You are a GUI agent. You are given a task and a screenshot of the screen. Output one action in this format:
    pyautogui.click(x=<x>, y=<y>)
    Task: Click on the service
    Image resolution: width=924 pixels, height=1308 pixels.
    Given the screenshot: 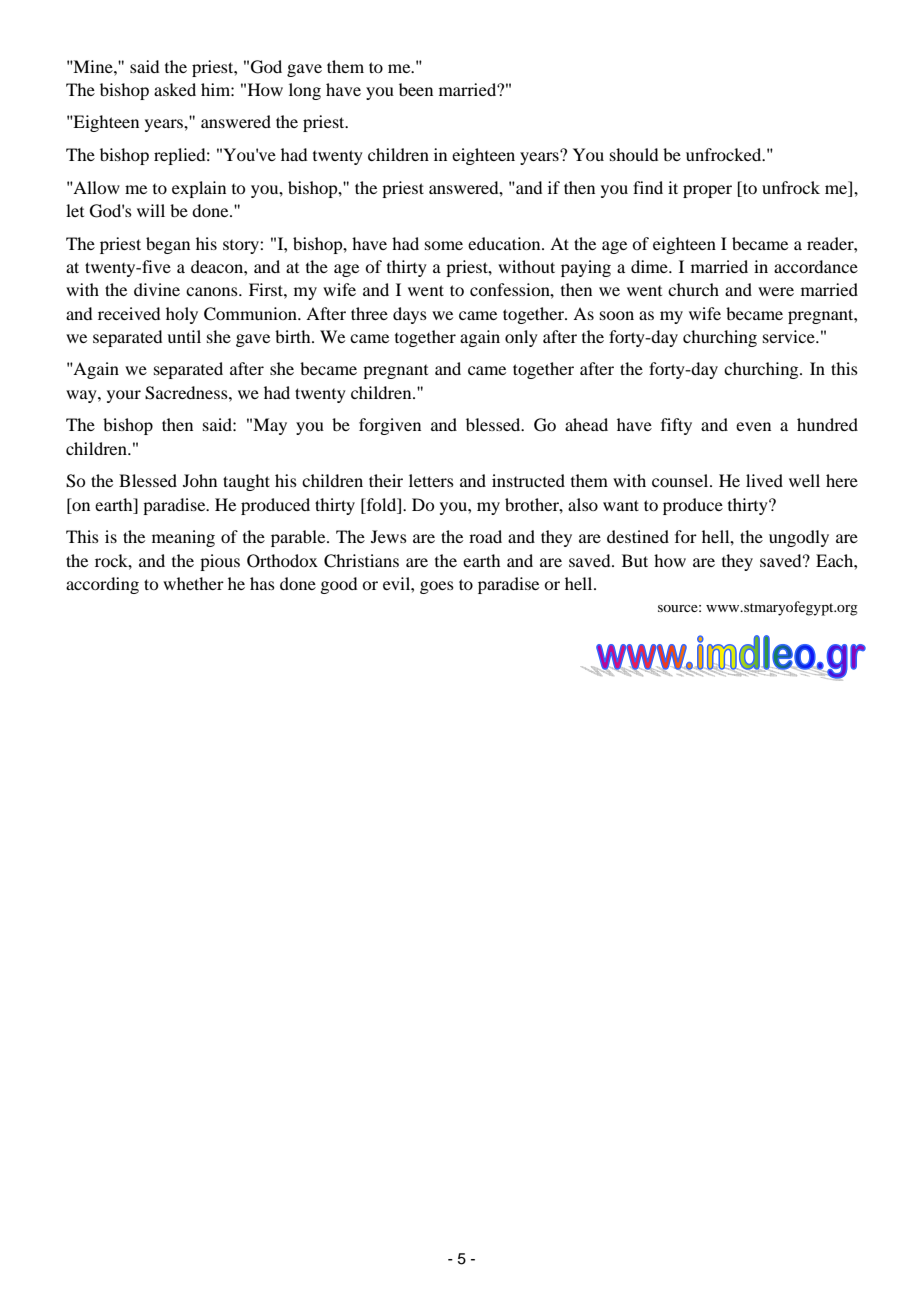 What is the action you would take?
    pyautogui.click(x=790, y=336)
